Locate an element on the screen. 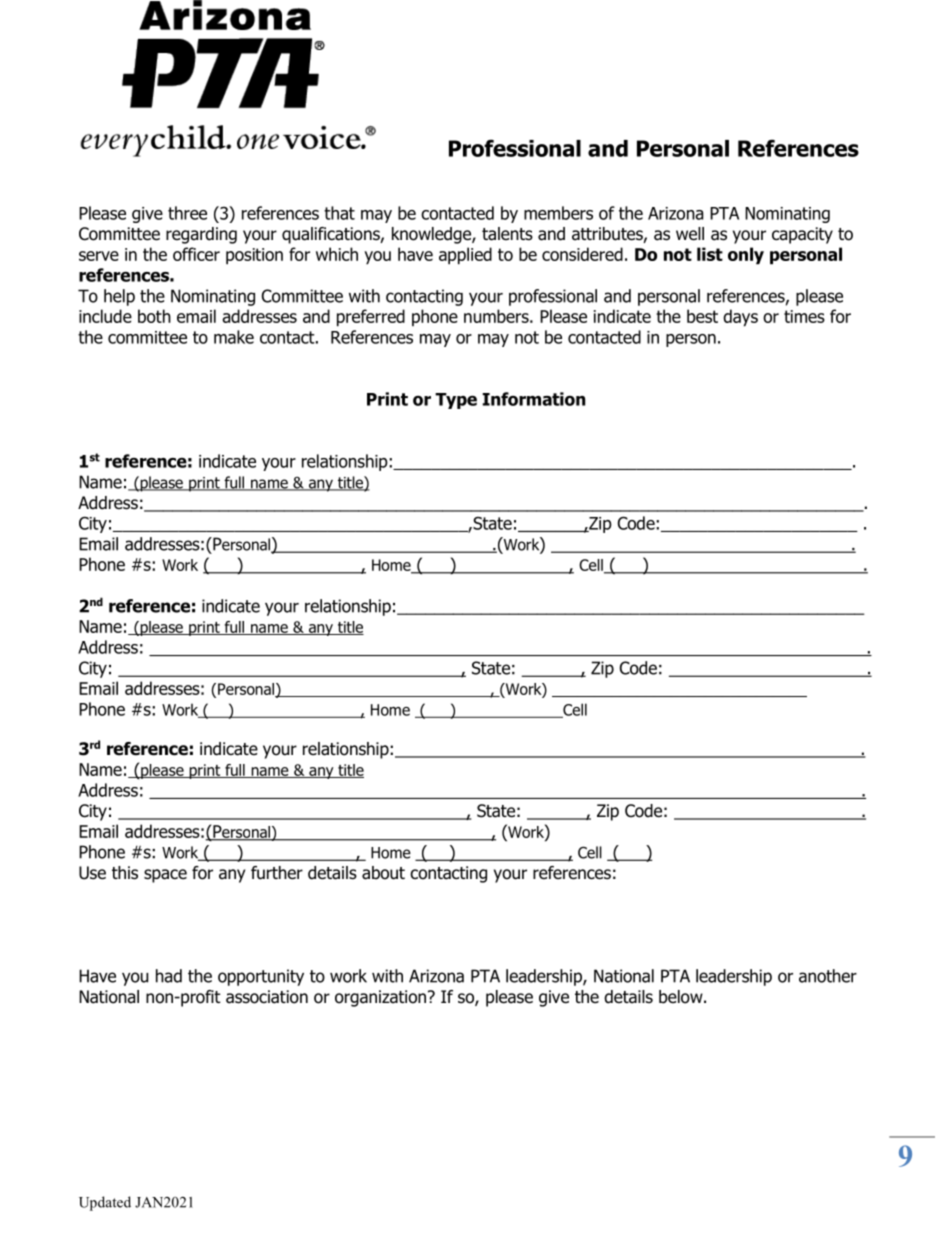  only is located at coordinates (746, 256).
